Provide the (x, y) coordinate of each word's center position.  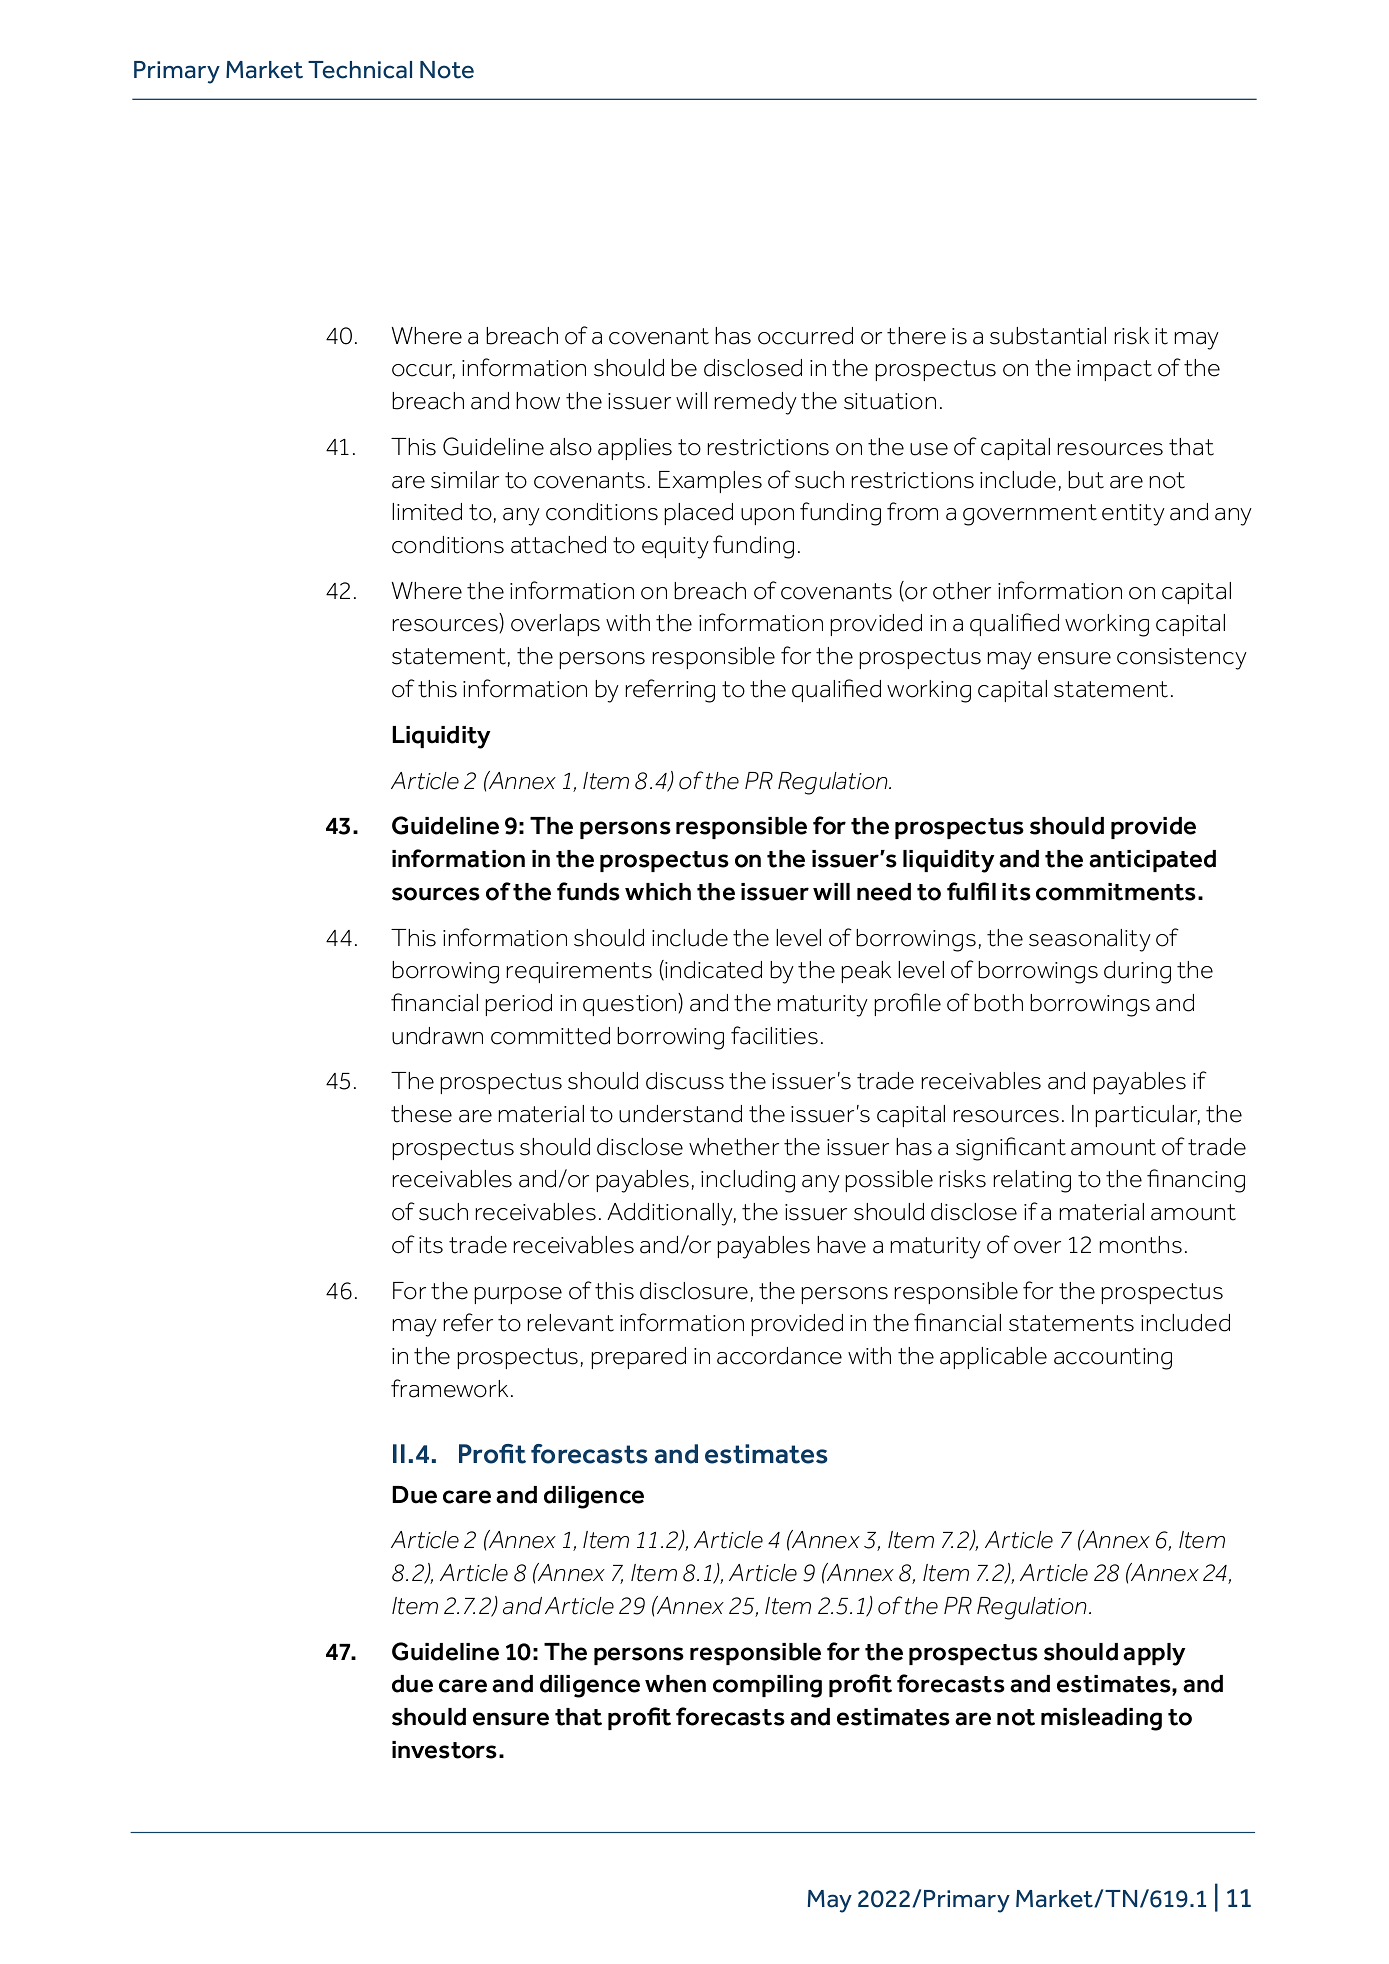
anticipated (1152, 861)
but (1086, 480)
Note (447, 70)
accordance (779, 1356)
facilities (774, 1035)
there (916, 336)
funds (588, 891)
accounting (1113, 1359)
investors (444, 1750)
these (421, 1114)
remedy (756, 403)
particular (1148, 1116)
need (884, 892)
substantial (1048, 336)
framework (449, 1388)
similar (465, 480)
